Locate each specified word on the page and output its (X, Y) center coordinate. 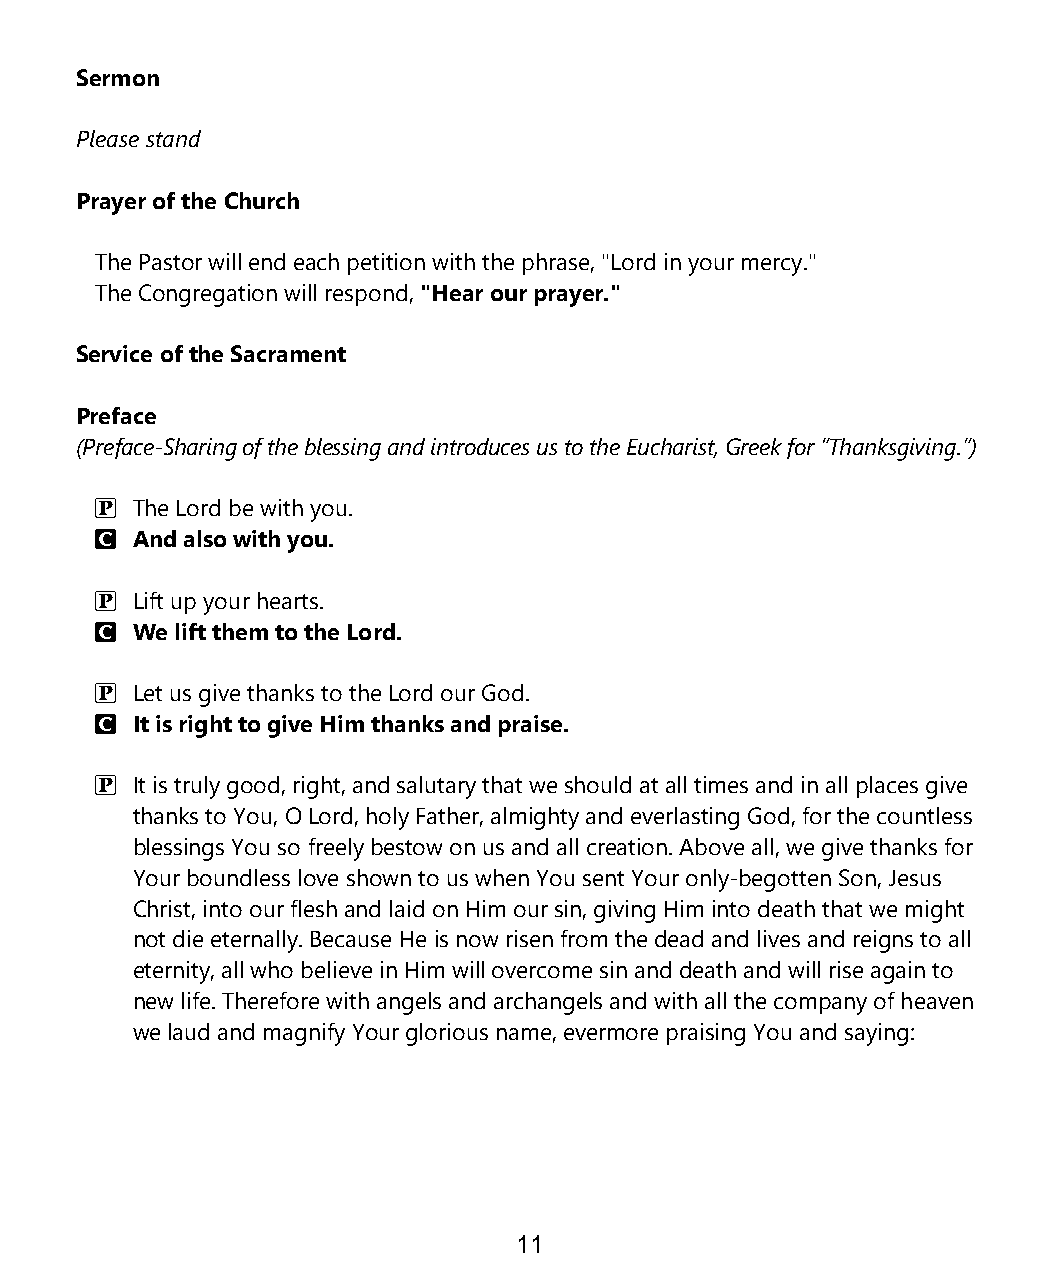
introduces (480, 446)
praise (532, 726)
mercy (773, 267)
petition (386, 264)
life (197, 1000)
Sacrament (288, 353)
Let (148, 693)
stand (173, 138)
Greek (754, 446)
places (887, 787)
